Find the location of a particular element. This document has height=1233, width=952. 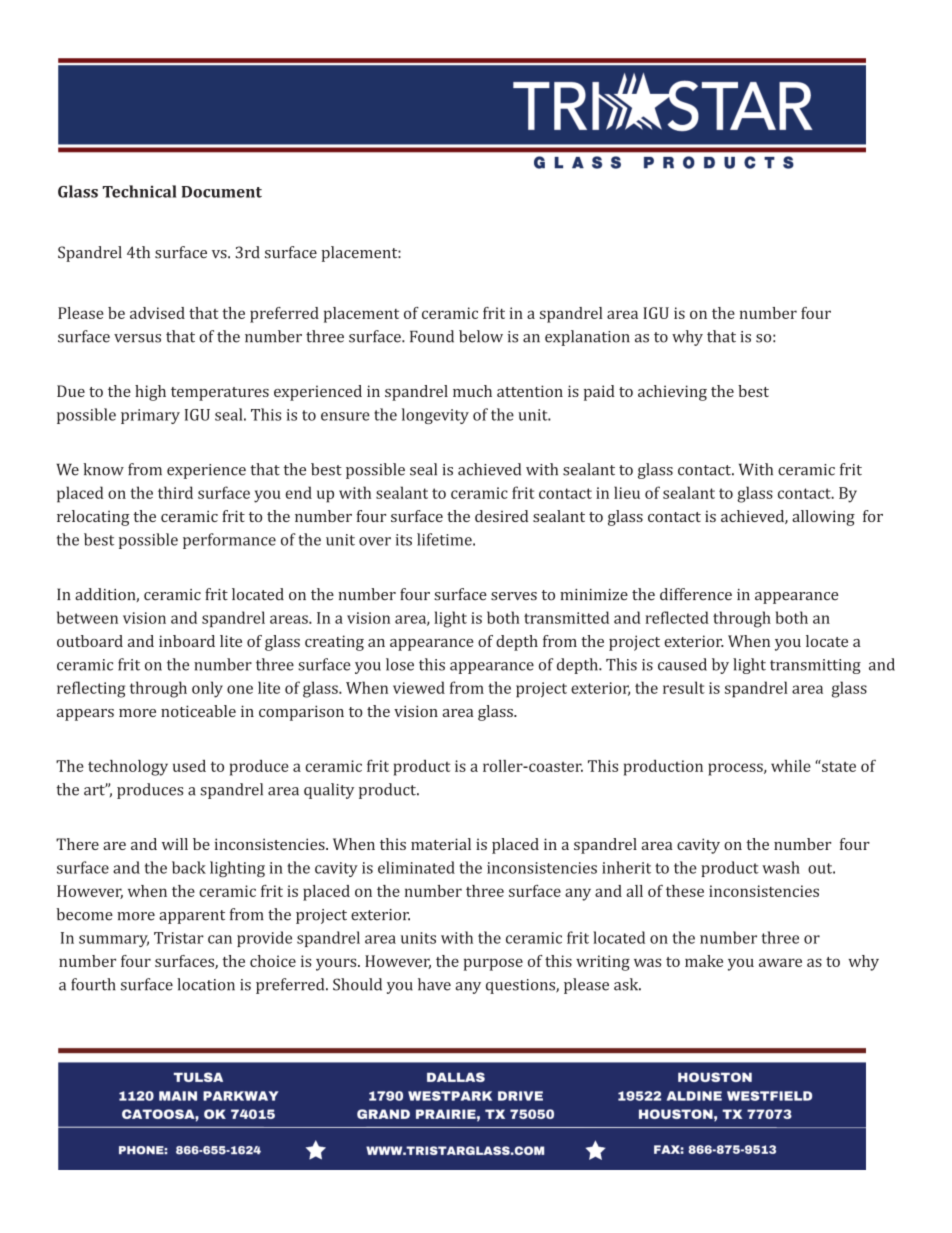

Tristar is located at coordinates (179, 938).
